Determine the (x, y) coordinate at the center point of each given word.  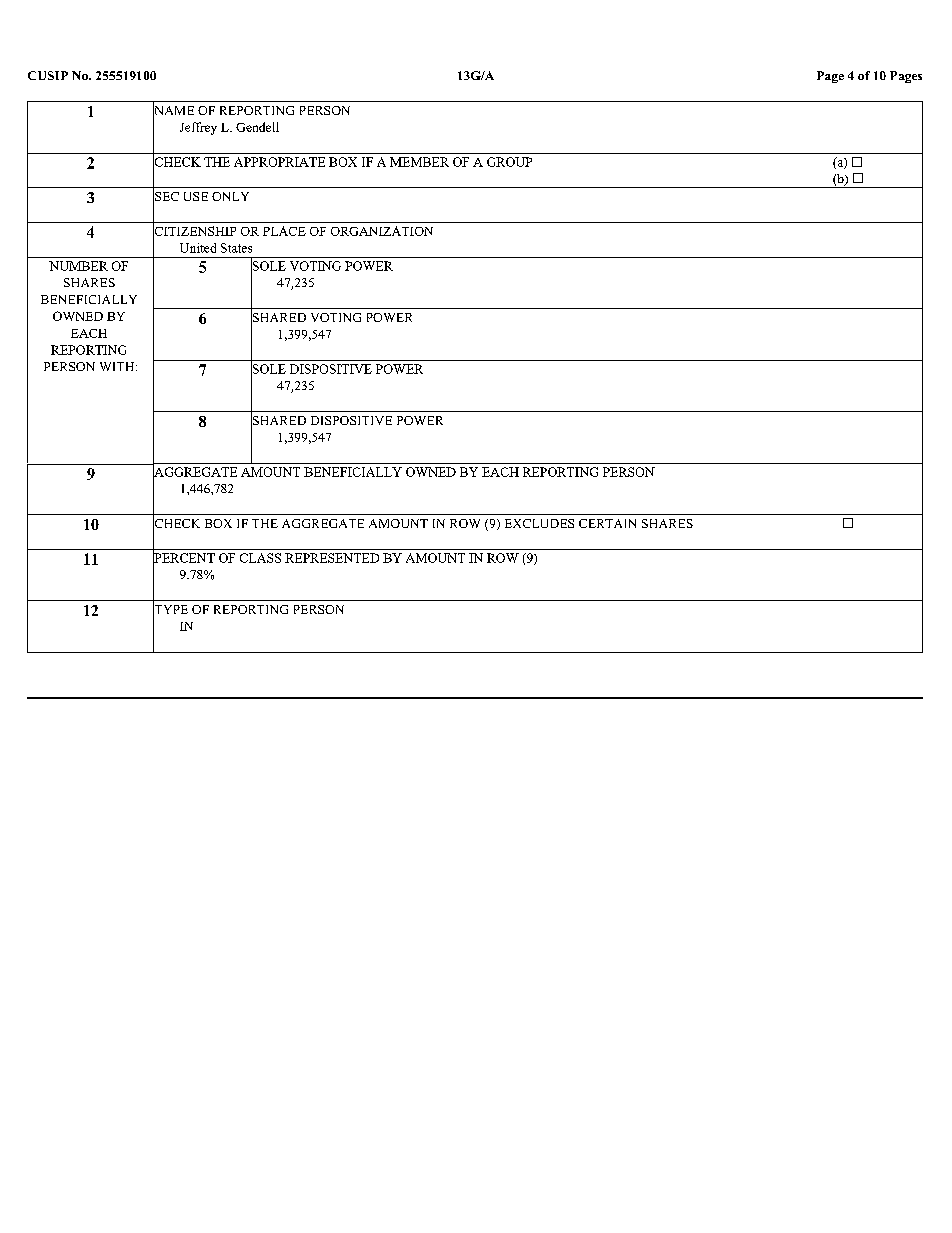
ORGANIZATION (382, 231)
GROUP (509, 162)
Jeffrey (198, 128)
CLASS (260, 558)
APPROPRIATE (279, 162)
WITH (118, 366)
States (236, 248)
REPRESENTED (332, 558)
